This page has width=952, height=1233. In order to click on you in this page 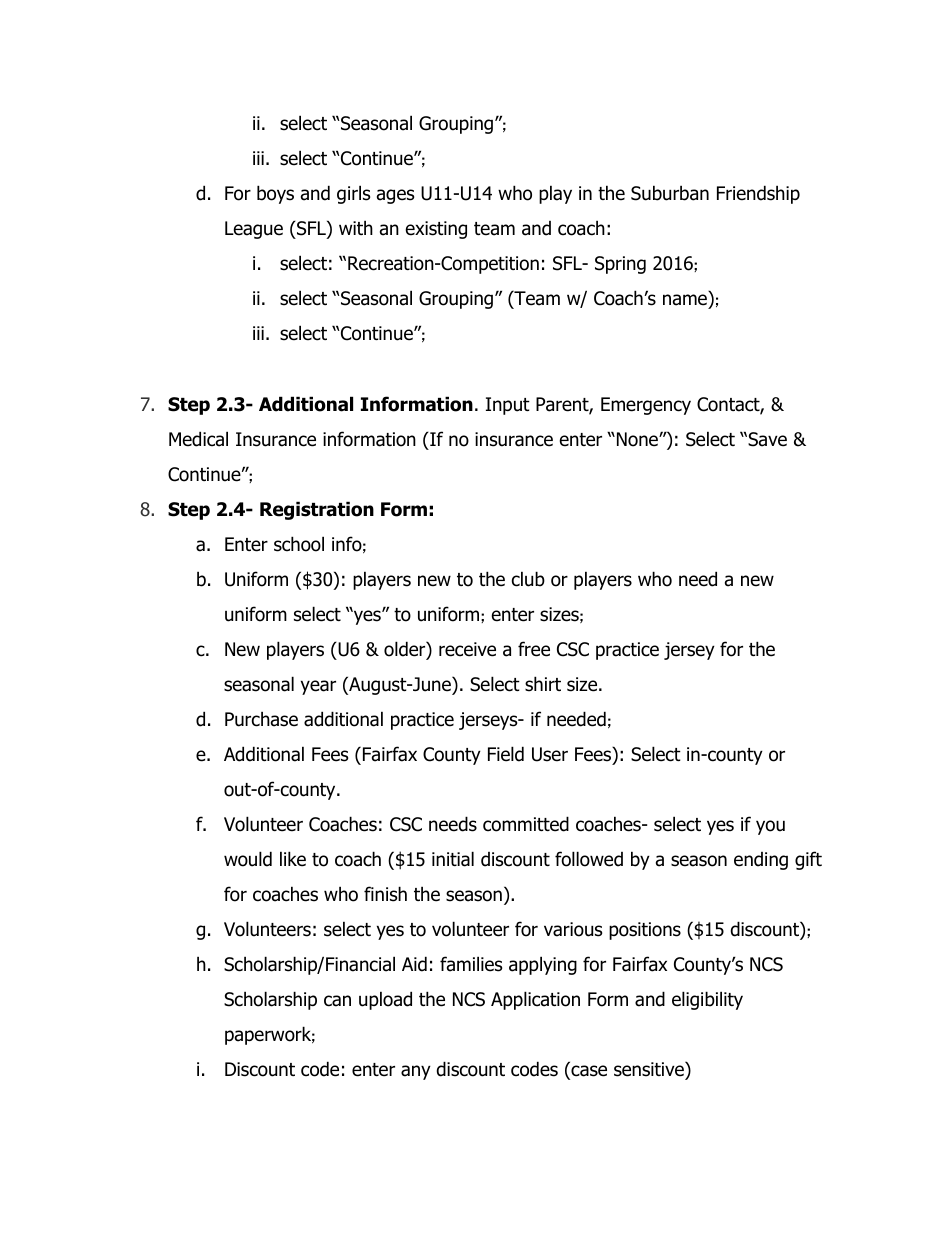, I will do `click(770, 827)`.
